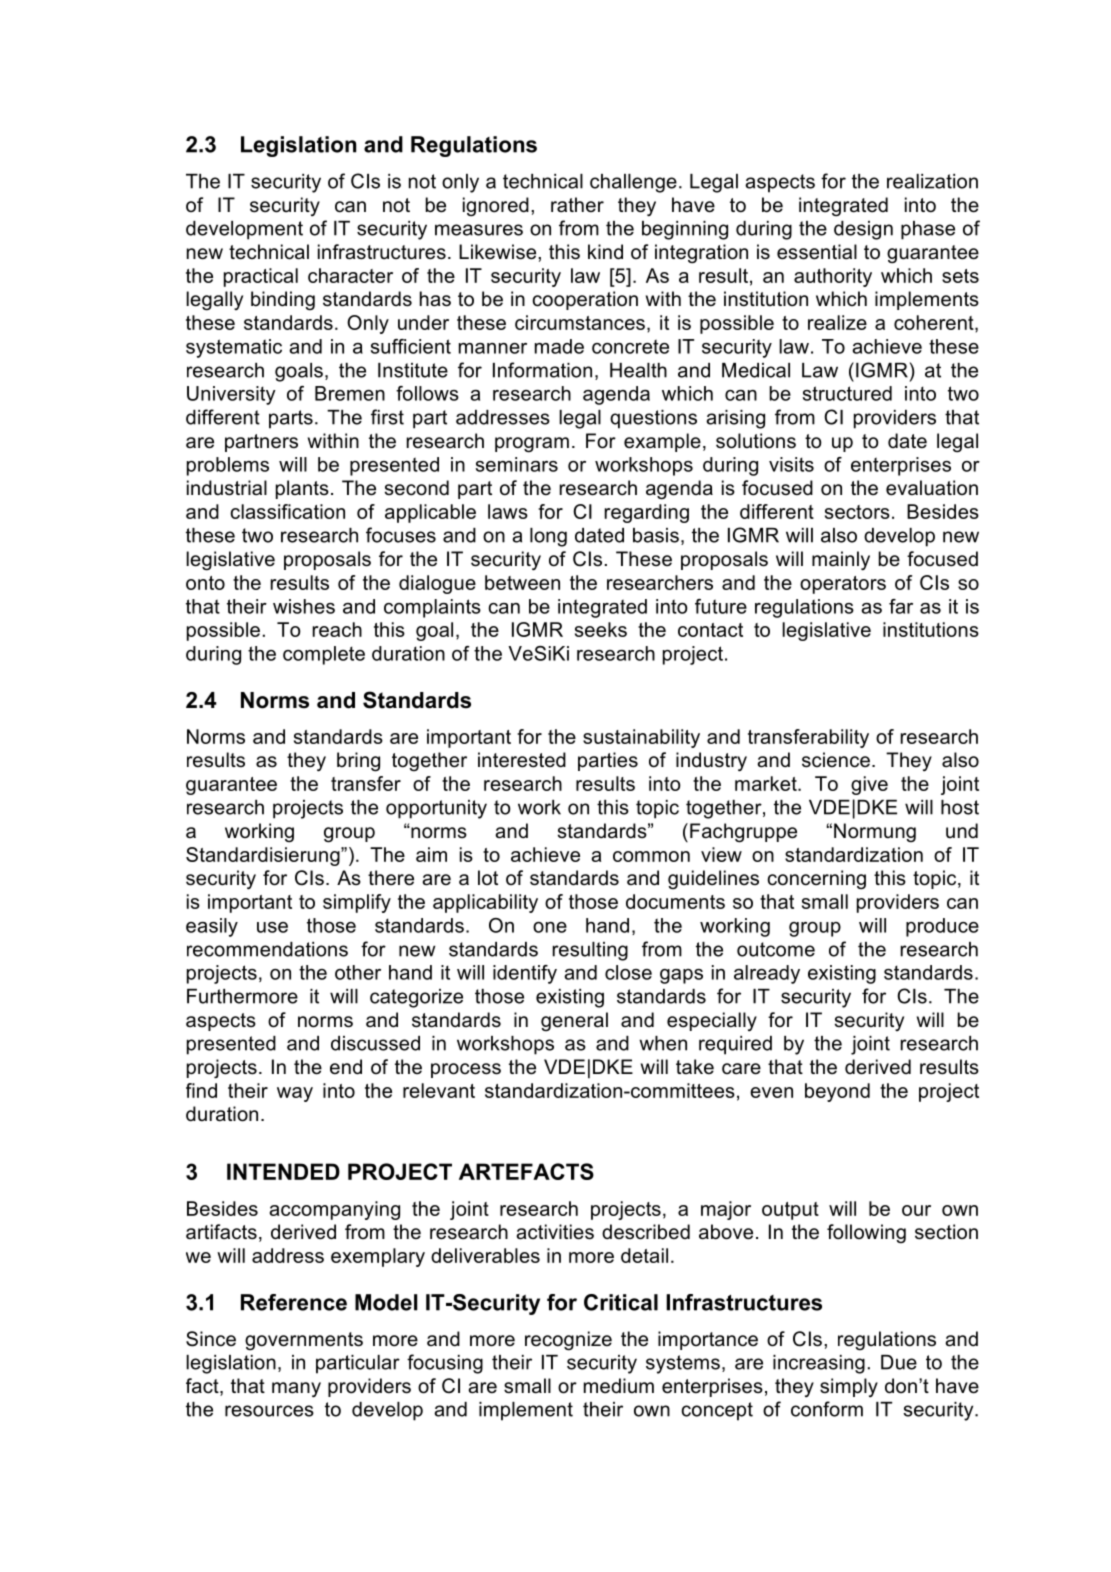 This screenshot has width=1111, height=1572. Describe the element at coordinates (267, 949) in the screenshot. I see `recommendations` at that location.
